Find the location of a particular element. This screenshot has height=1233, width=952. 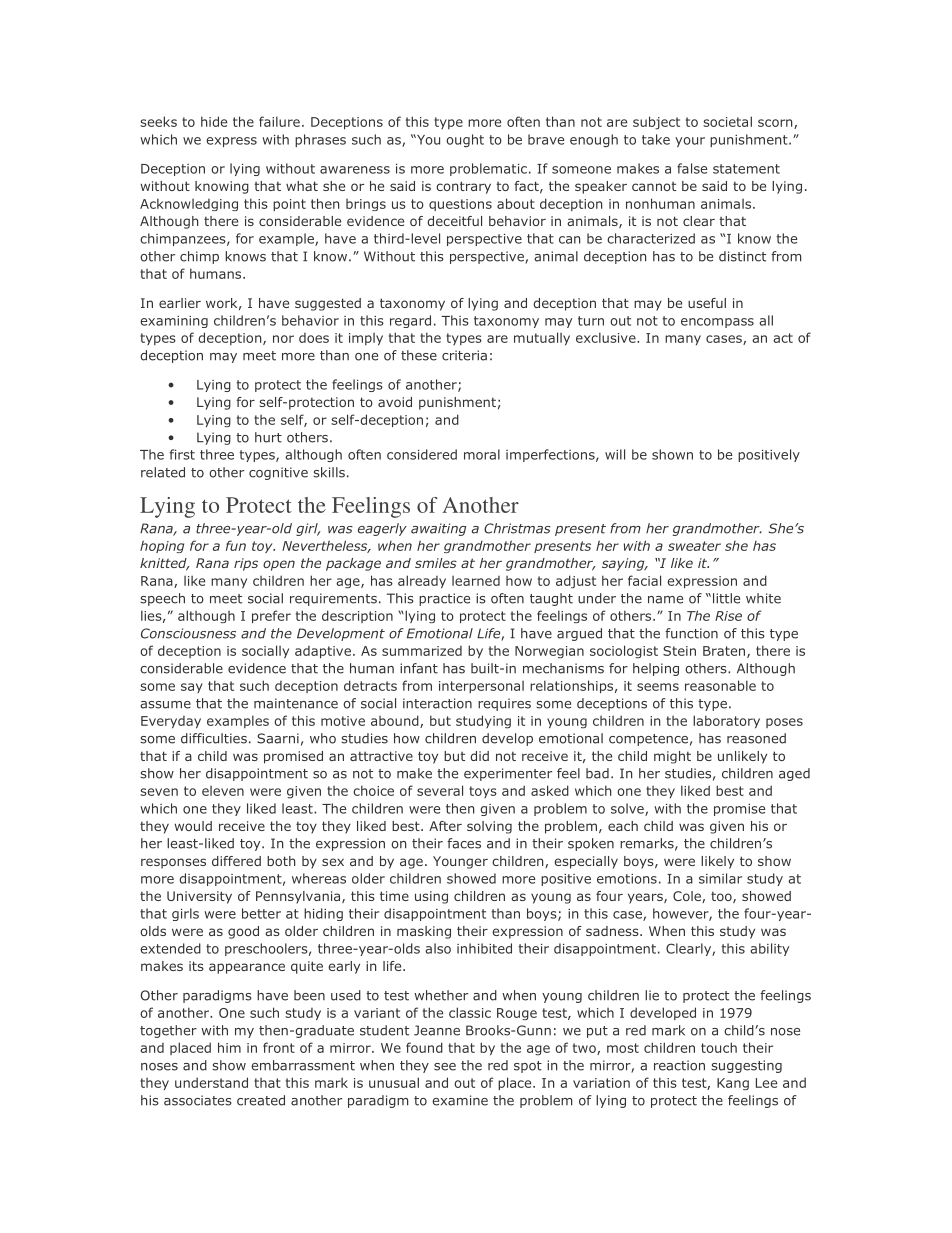

Rise is located at coordinates (728, 616).
